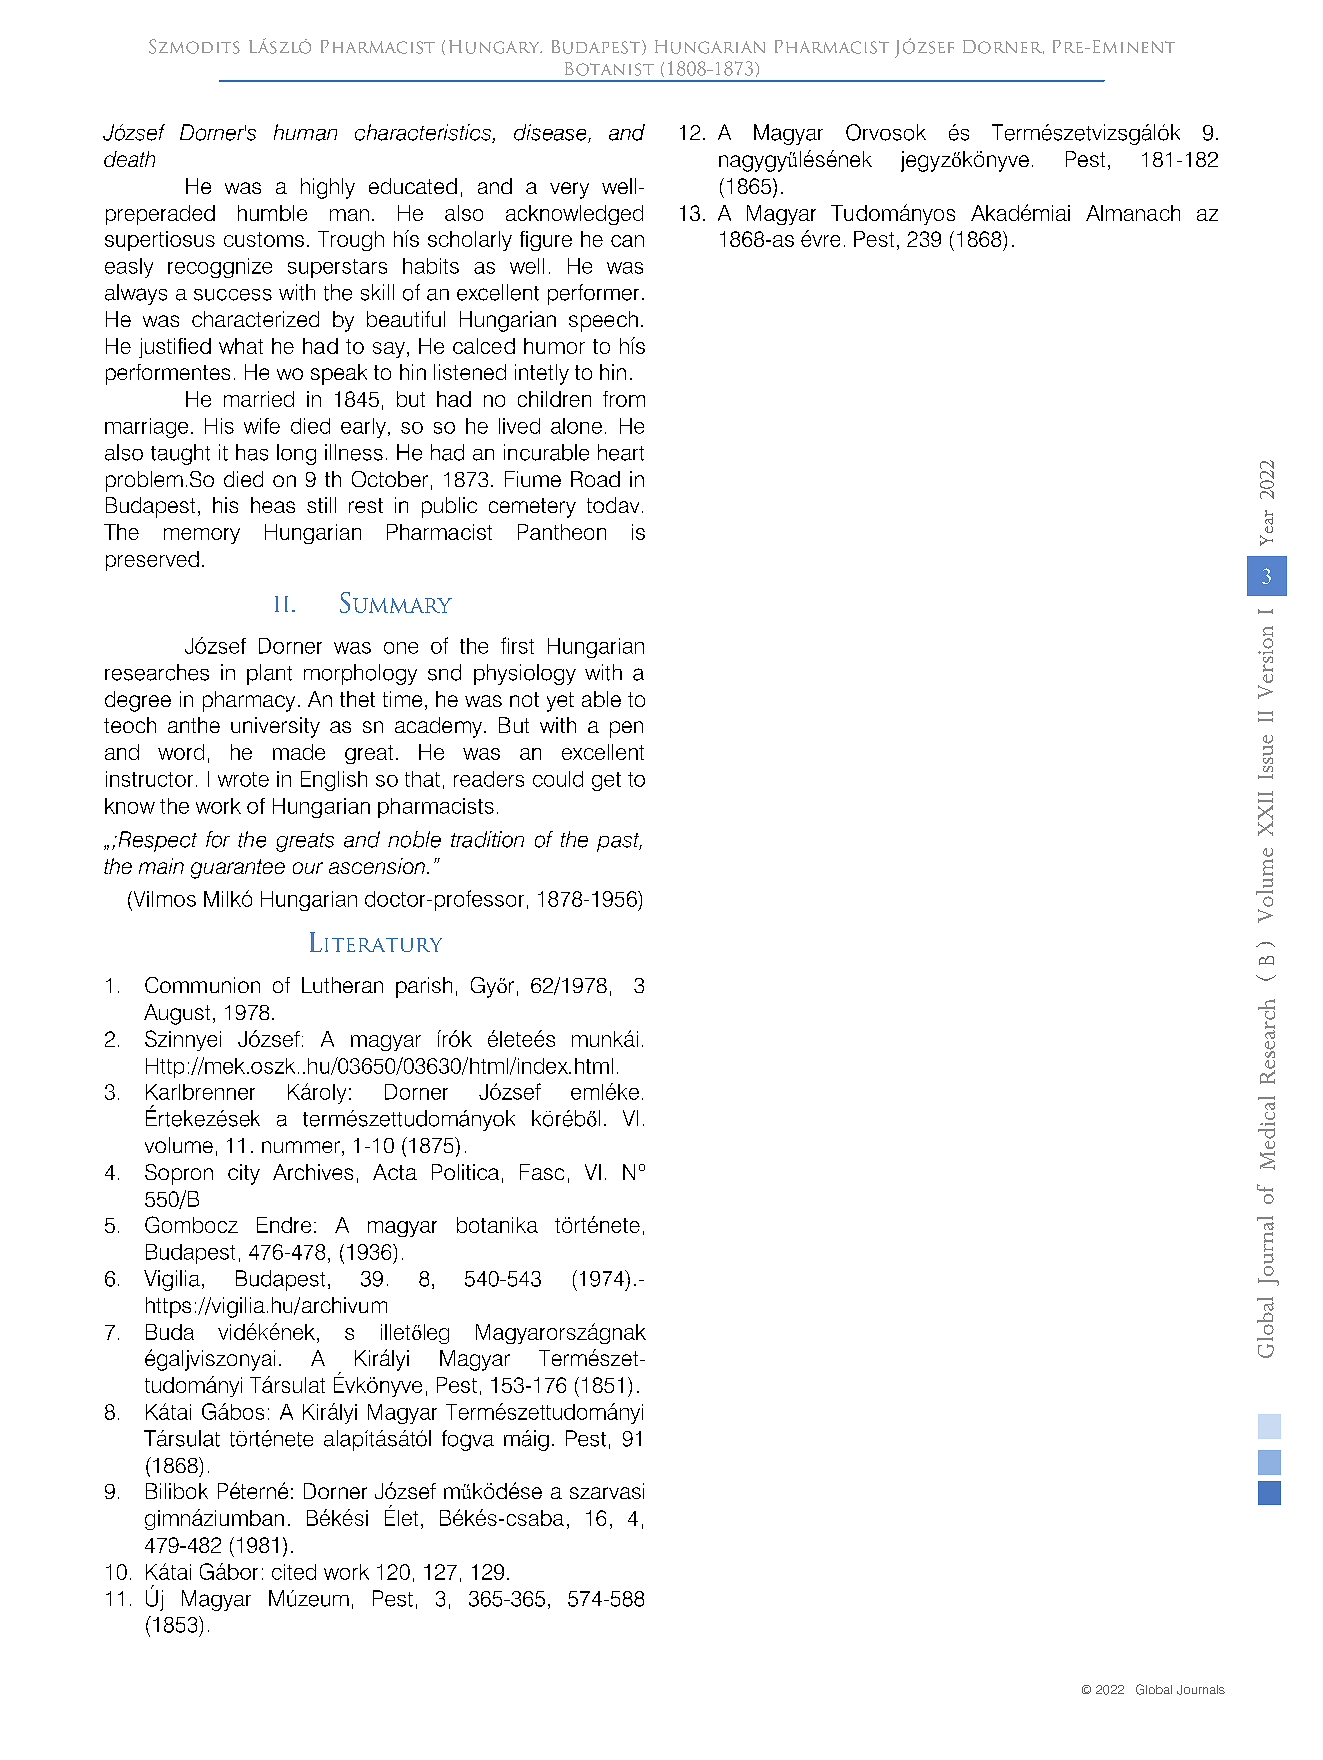 This image has width=1323, height=1760. Describe the element at coordinates (465, 1172) in the image. I see `Politica` at that location.
